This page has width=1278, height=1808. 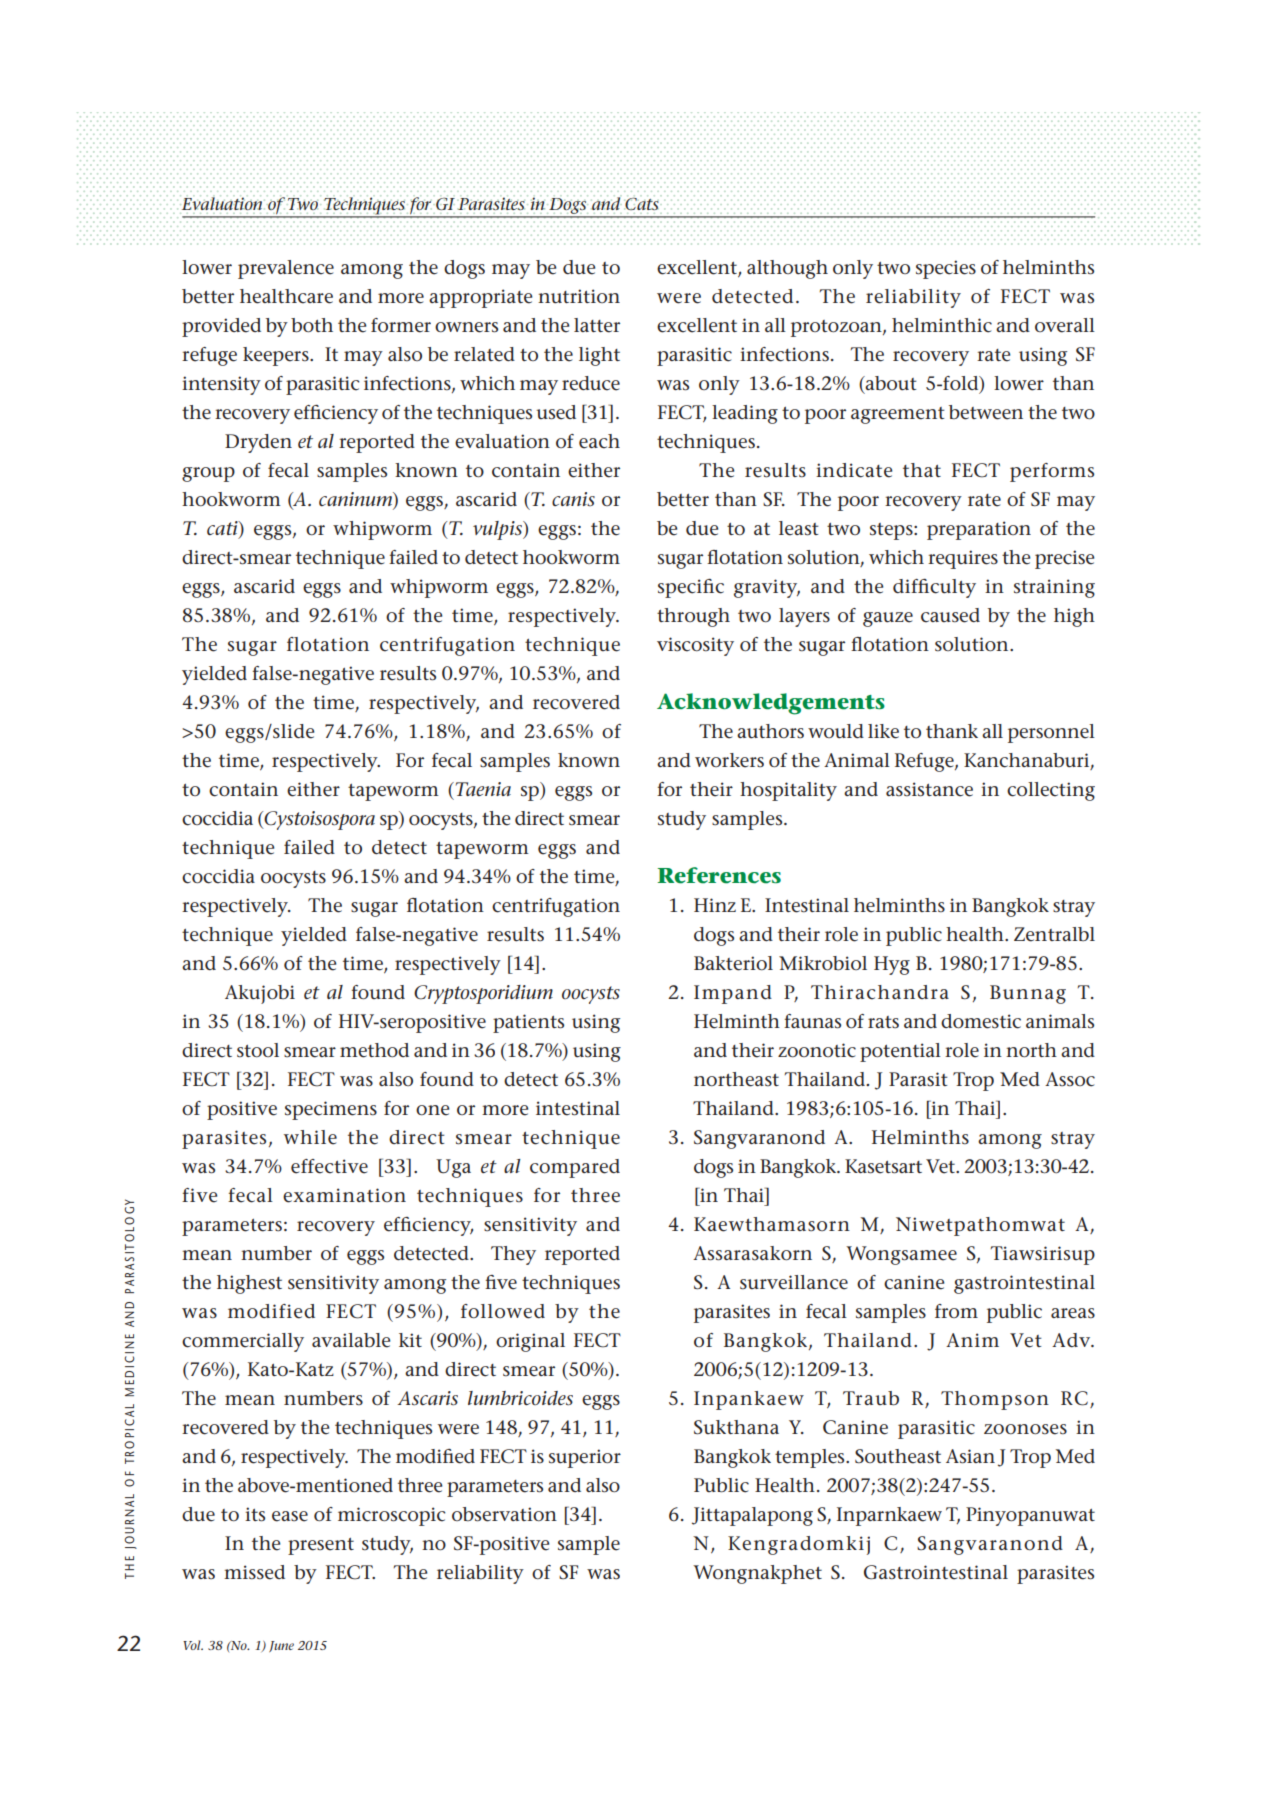 I want to click on References, so click(x=719, y=875).
